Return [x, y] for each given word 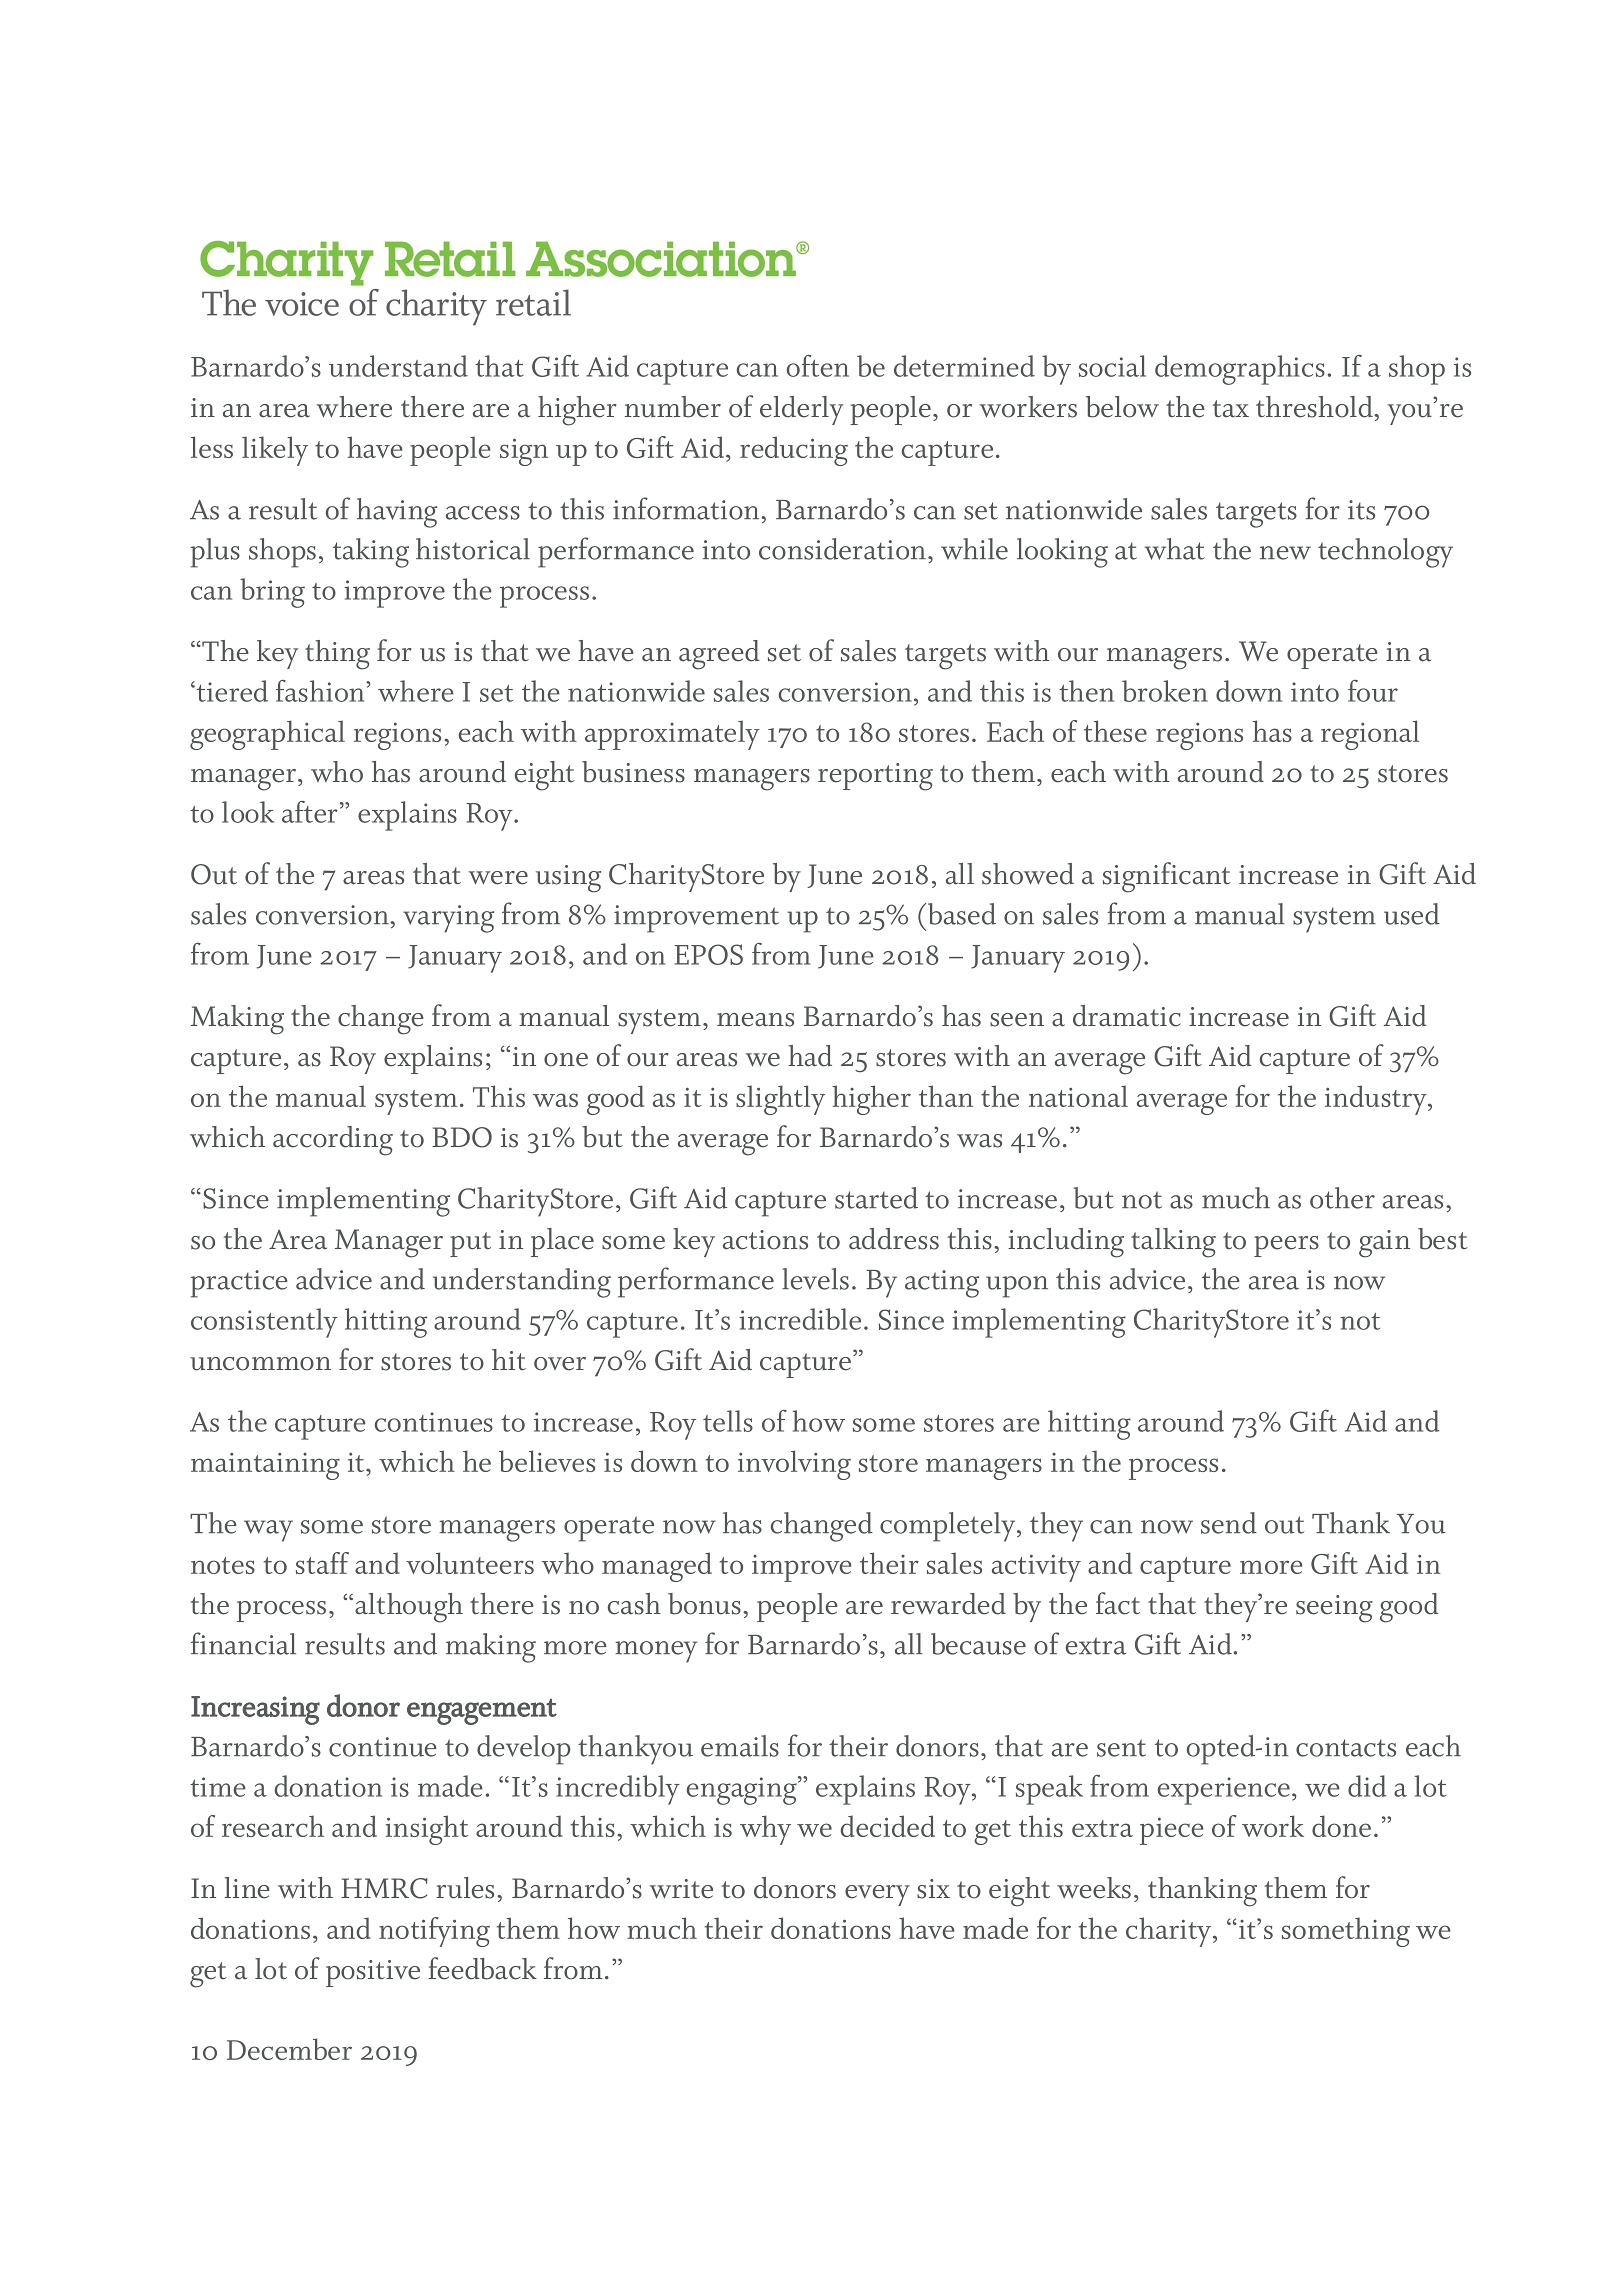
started [876, 1198]
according [333, 1141]
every [877, 1895]
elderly [801, 410]
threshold [1315, 407]
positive [373, 1973]
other [1342, 1198]
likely [275, 451]
